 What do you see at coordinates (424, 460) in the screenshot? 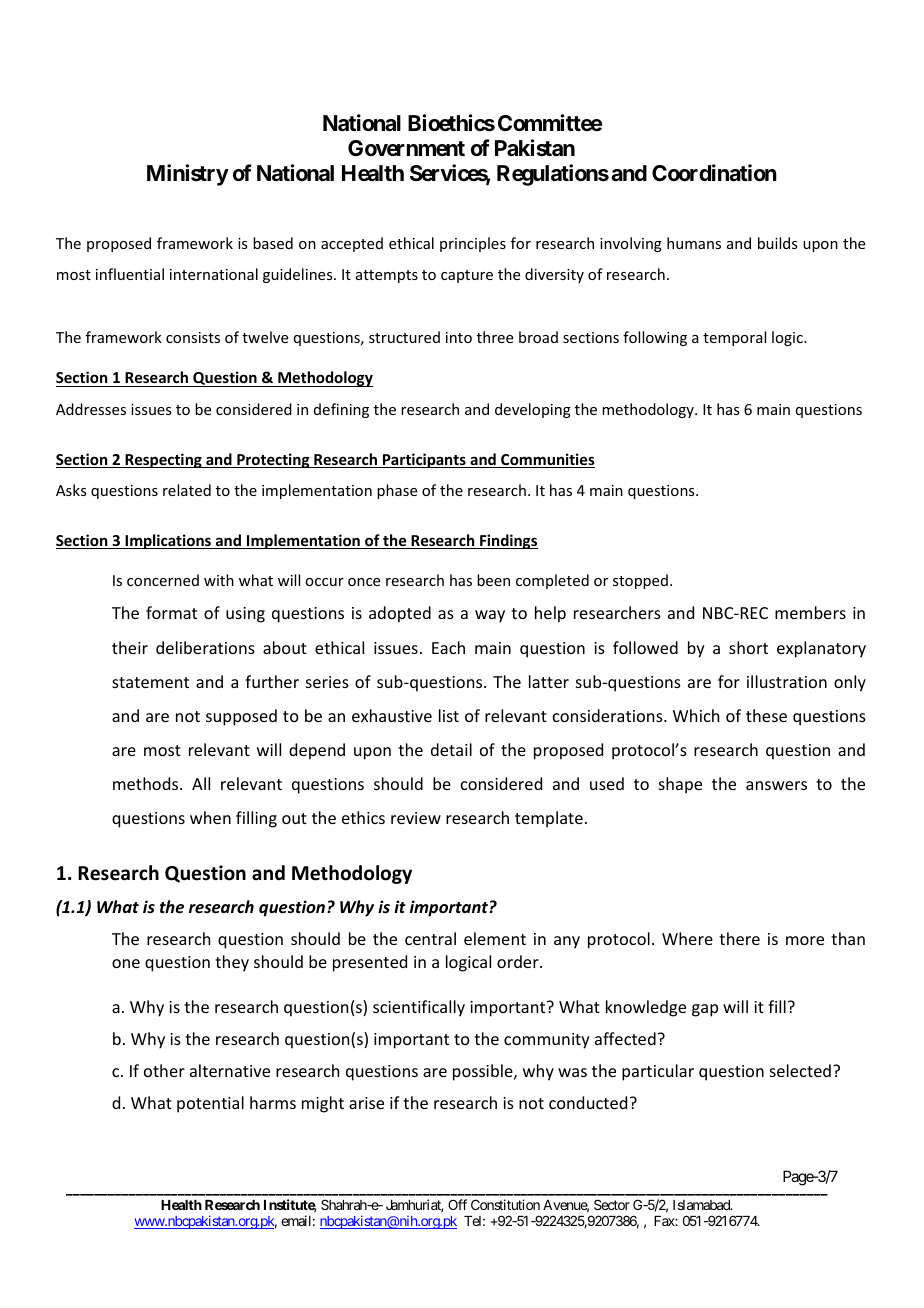
I see `Participants` at bounding box center [424, 460].
